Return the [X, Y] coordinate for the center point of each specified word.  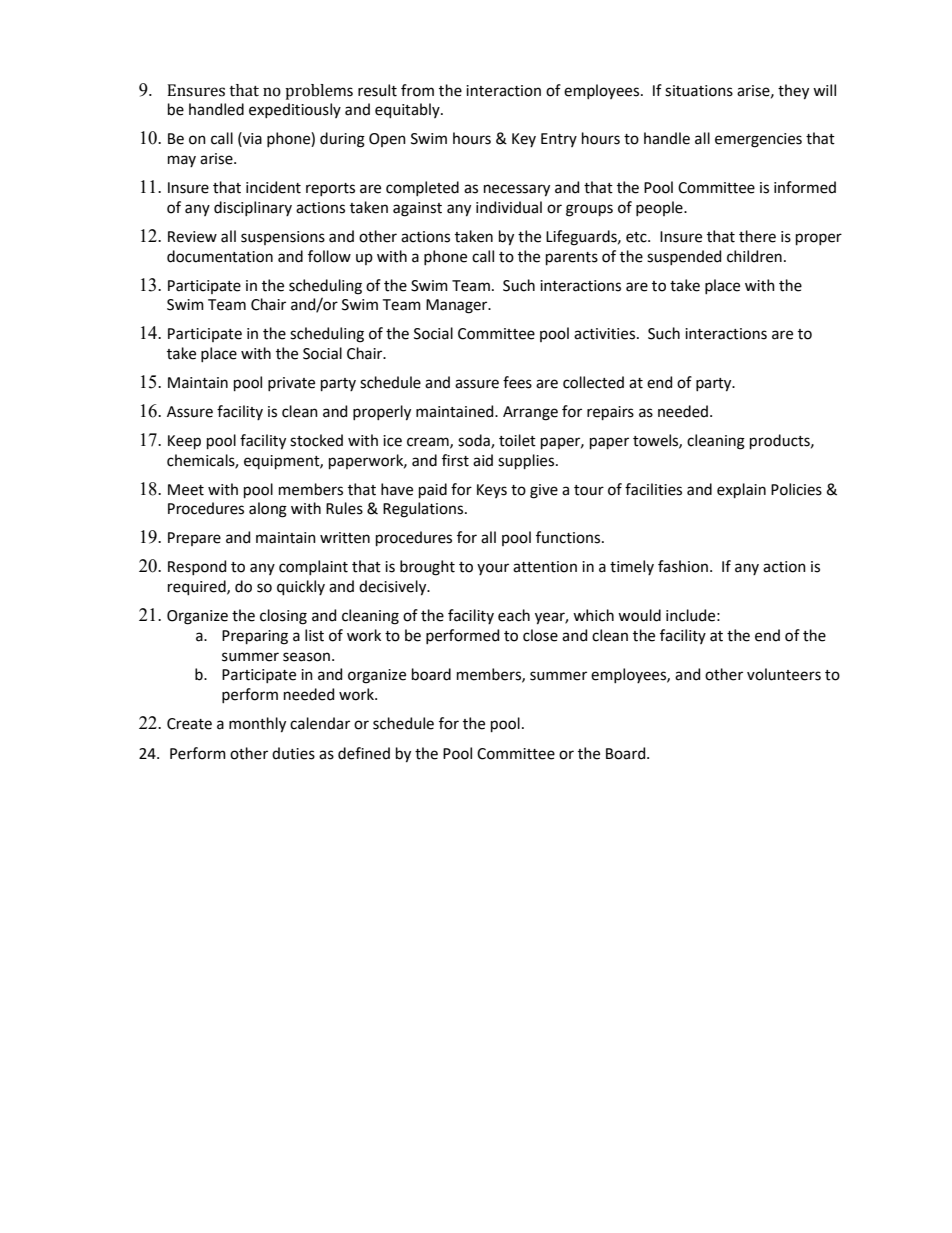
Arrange [530, 413]
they [793, 92]
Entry [559, 140]
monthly [257, 725]
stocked [316, 440]
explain [741, 490]
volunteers [784, 674]
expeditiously [295, 110]
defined [364, 753]
